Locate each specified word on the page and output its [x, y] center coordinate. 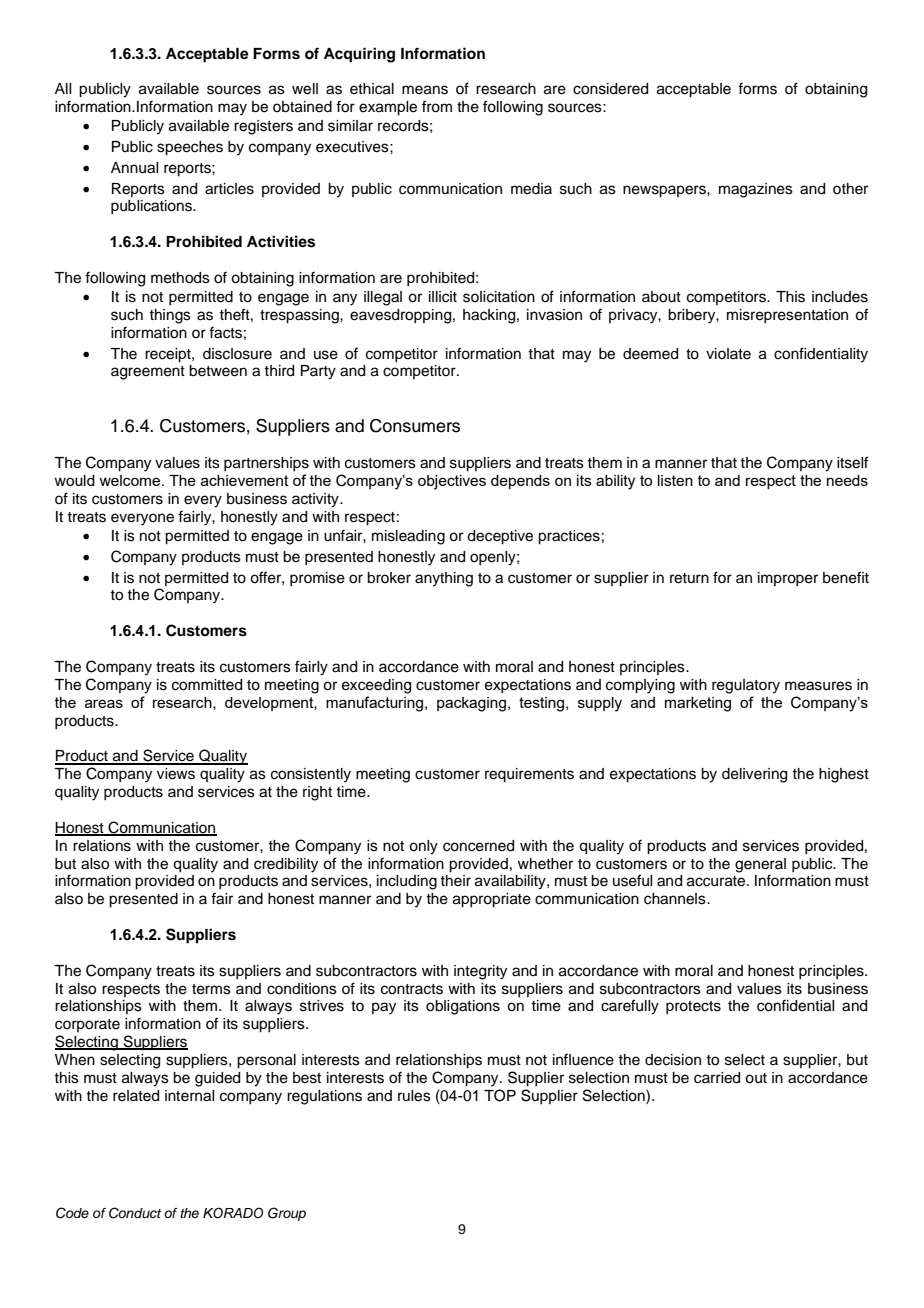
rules [414, 1096]
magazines [756, 190]
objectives [452, 482]
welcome [131, 480]
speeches [190, 148]
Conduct [135, 1213]
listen [675, 480]
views [176, 774]
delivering [754, 775]
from [437, 106]
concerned [478, 846]
